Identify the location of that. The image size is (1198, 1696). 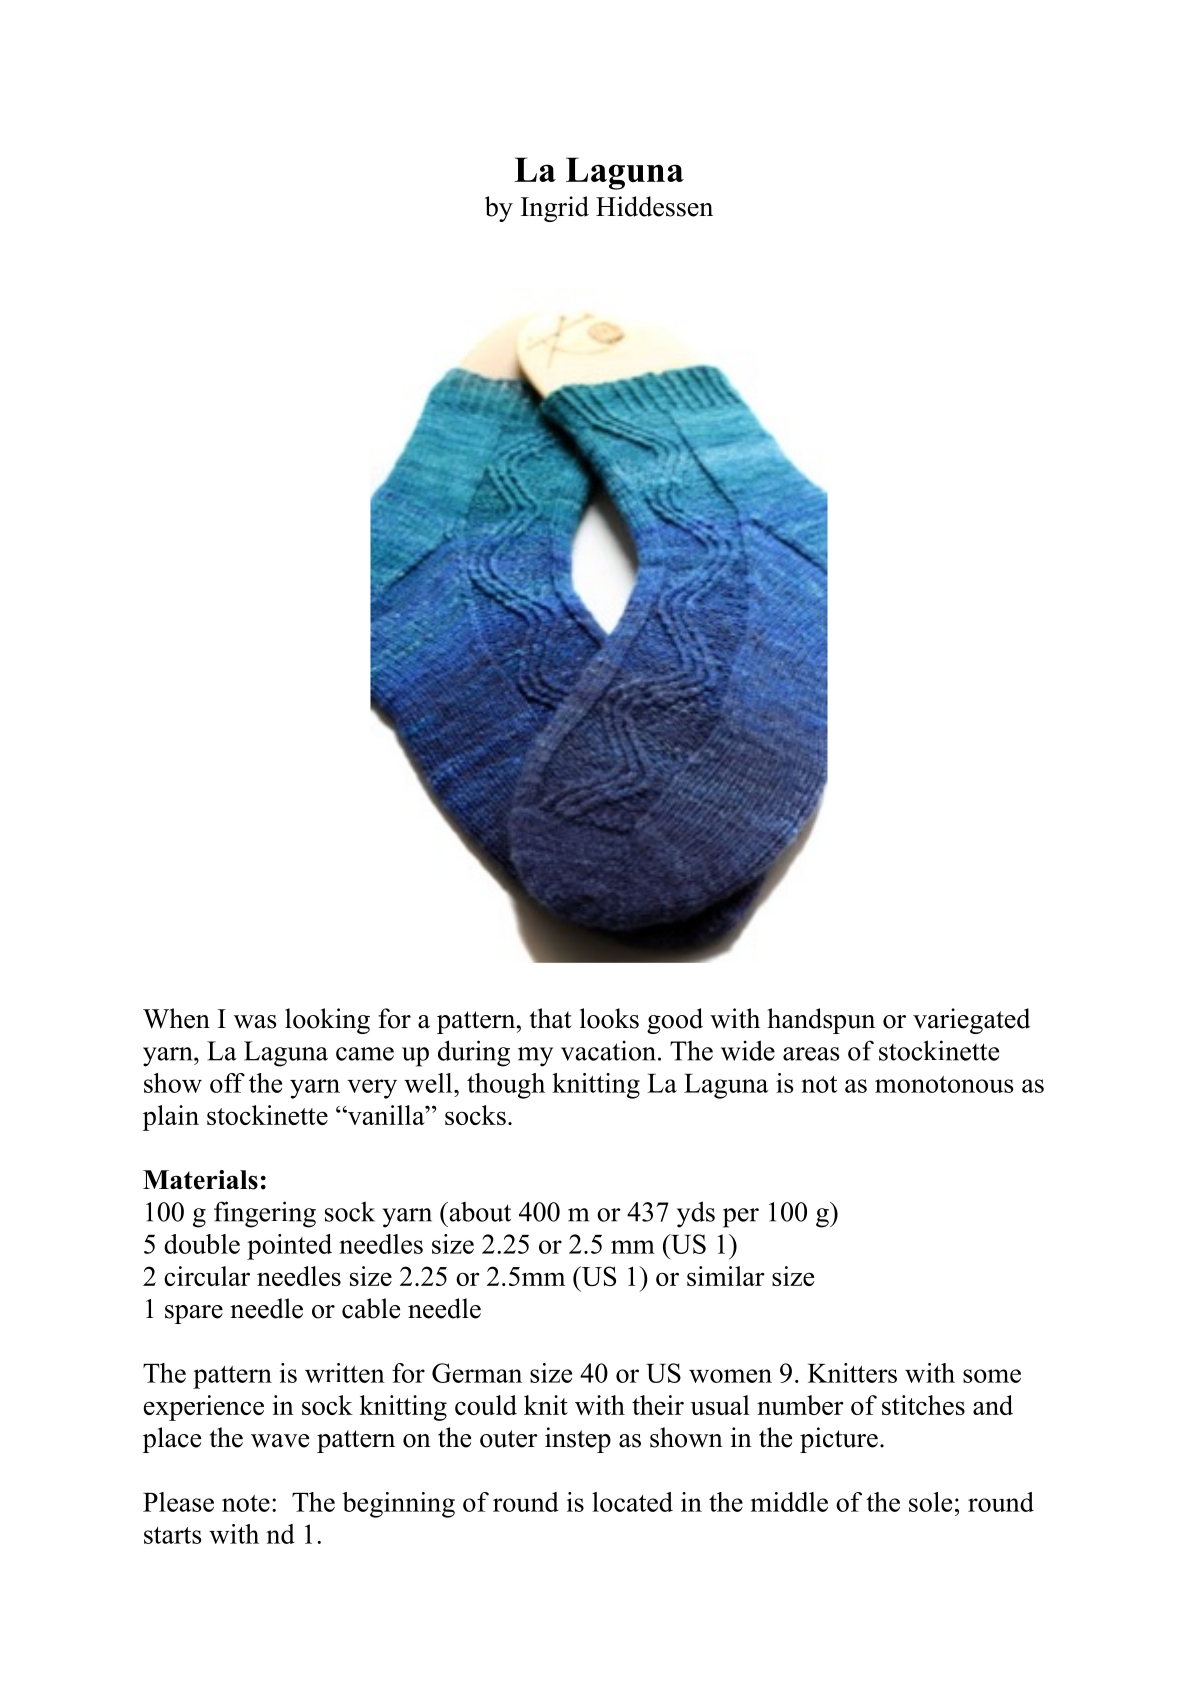
(551, 1018).
